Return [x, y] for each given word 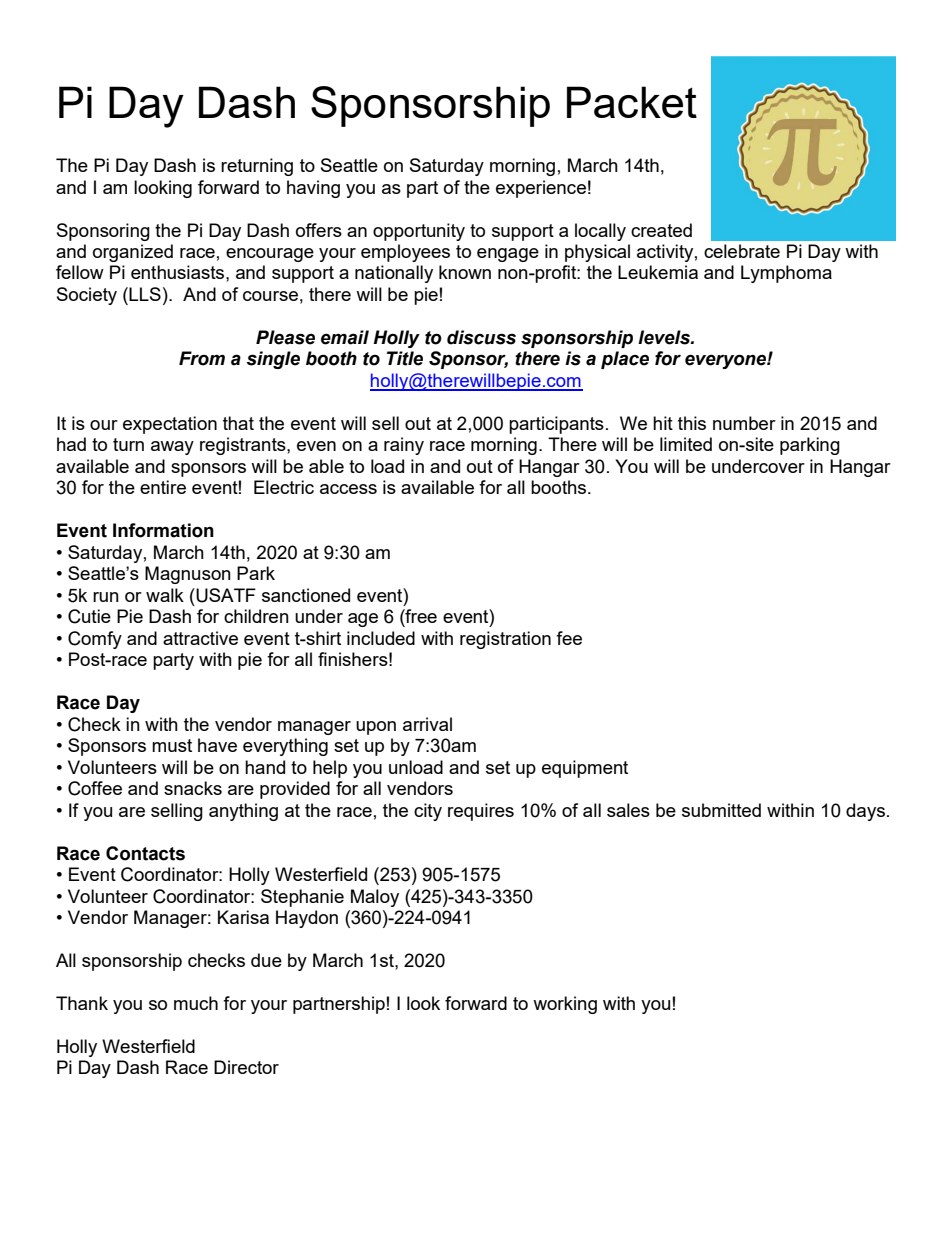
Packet [632, 102]
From [202, 358]
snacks [193, 788]
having [313, 189]
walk [165, 595]
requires [481, 812]
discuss [481, 337]
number [744, 423]
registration [505, 640]
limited [686, 444]
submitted [721, 810]
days [867, 812]
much [196, 1003]
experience [541, 189]
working [565, 1005]
